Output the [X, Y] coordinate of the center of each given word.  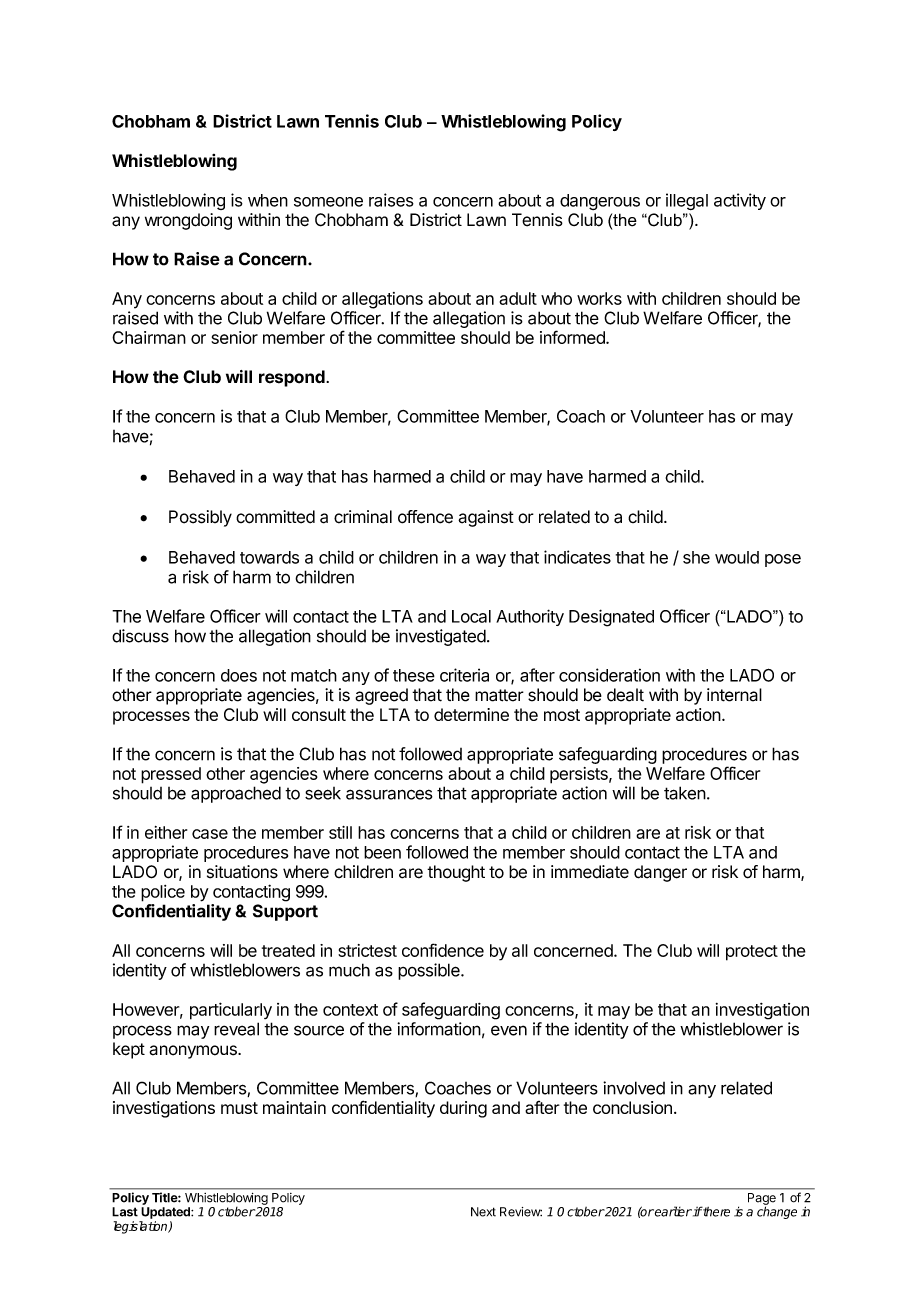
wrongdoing [188, 221]
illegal [687, 201]
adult [518, 298]
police [163, 893]
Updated [166, 1213]
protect [752, 953]
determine [471, 714]
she [696, 557]
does [239, 675]
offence [425, 517]
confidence [443, 950]
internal [734, 695]
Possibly [200, 518]
